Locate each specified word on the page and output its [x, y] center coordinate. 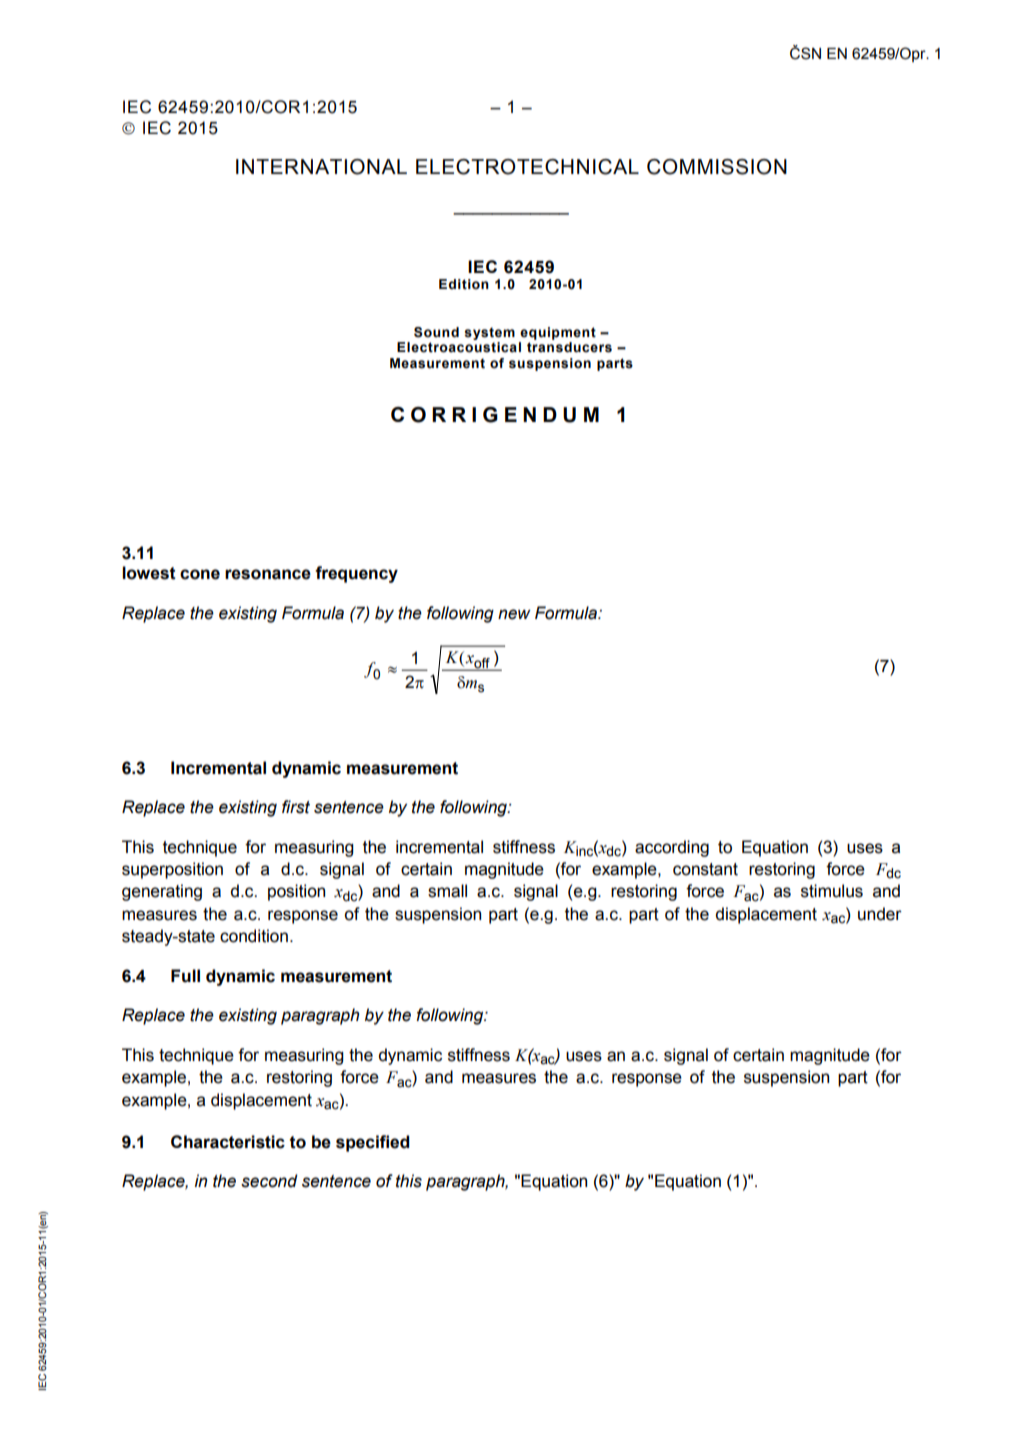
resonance [268, 574]
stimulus [832, 891]
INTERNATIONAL [321, 167]
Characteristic [228, 1142]
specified [373, 1143]
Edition [464, 284]
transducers [569, 347]
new [514, 614]
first [296, 807]
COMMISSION [717, 167]
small [447, 891]
